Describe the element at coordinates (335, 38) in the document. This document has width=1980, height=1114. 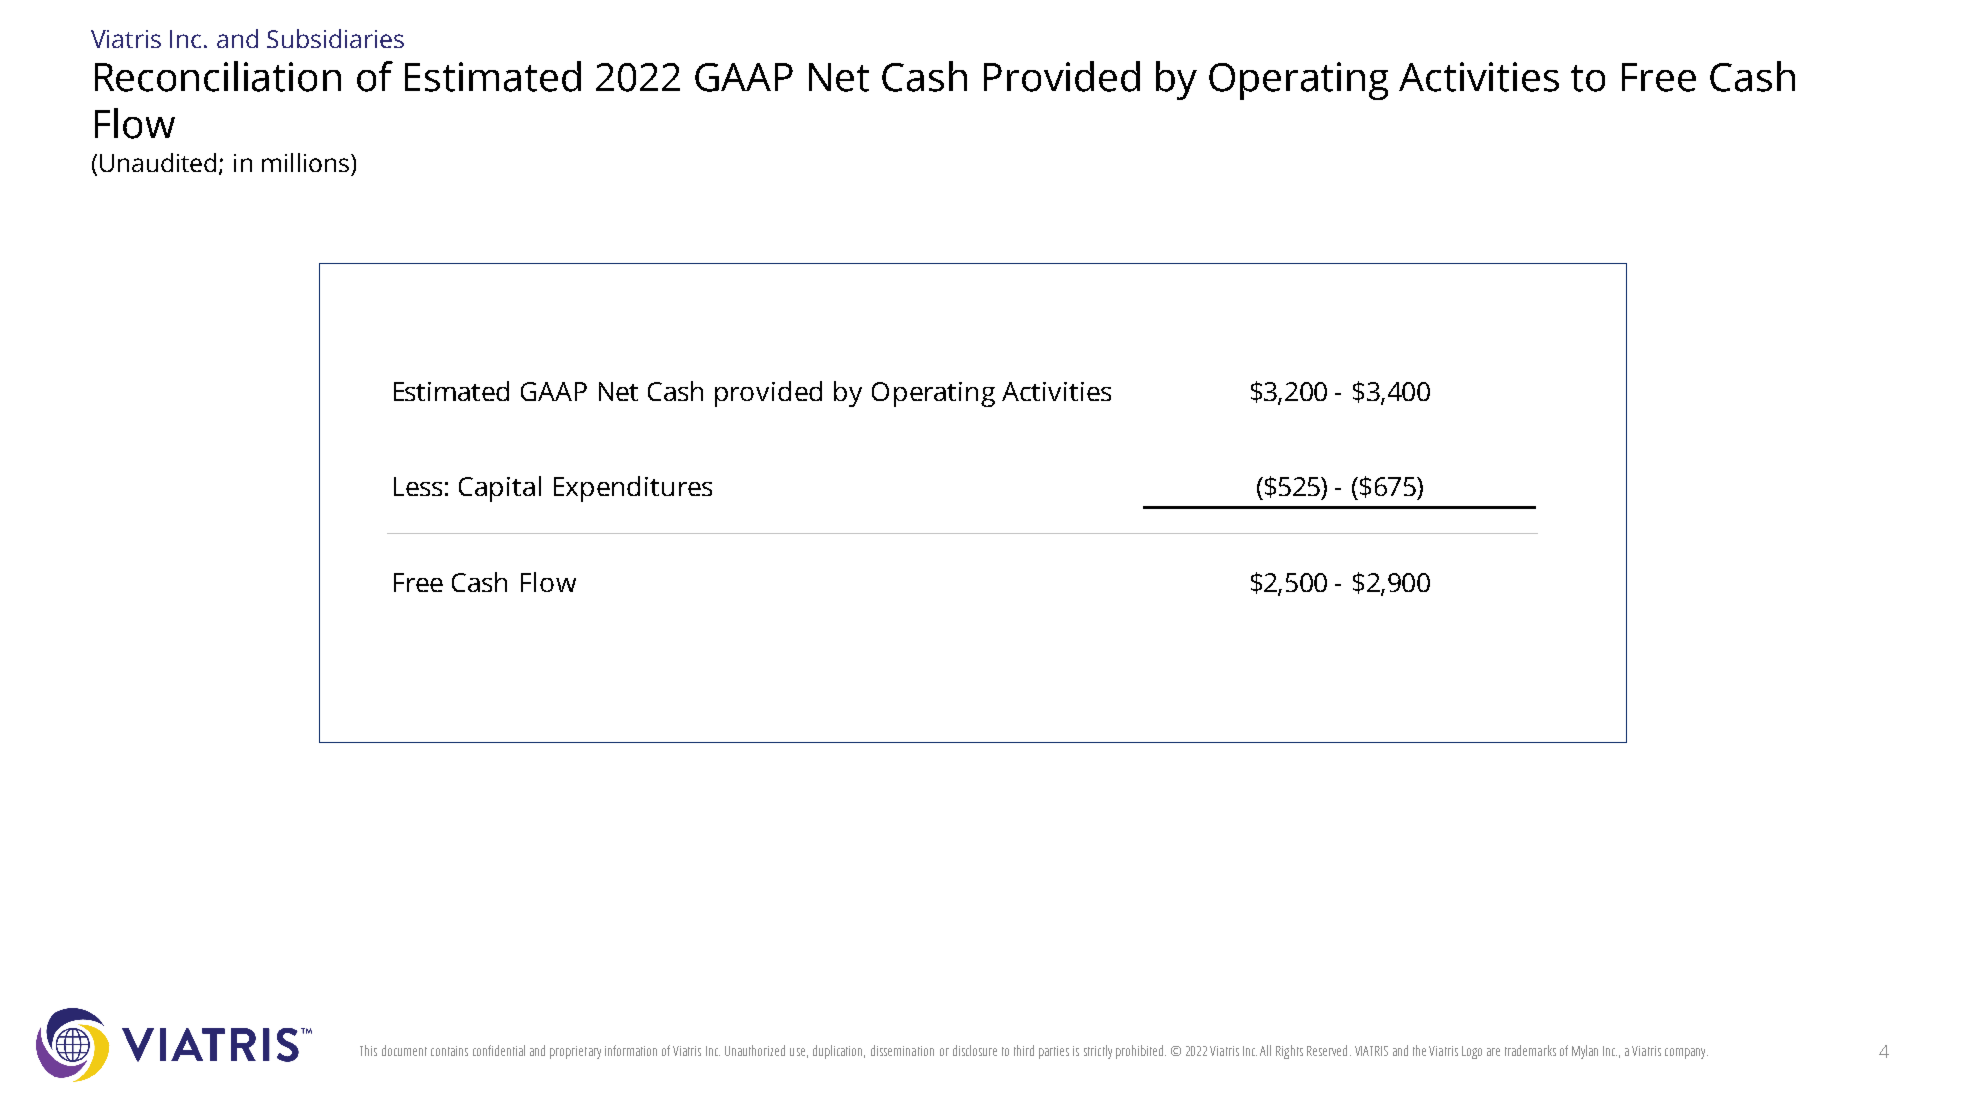
I see `Subsidiaries` at that location.
